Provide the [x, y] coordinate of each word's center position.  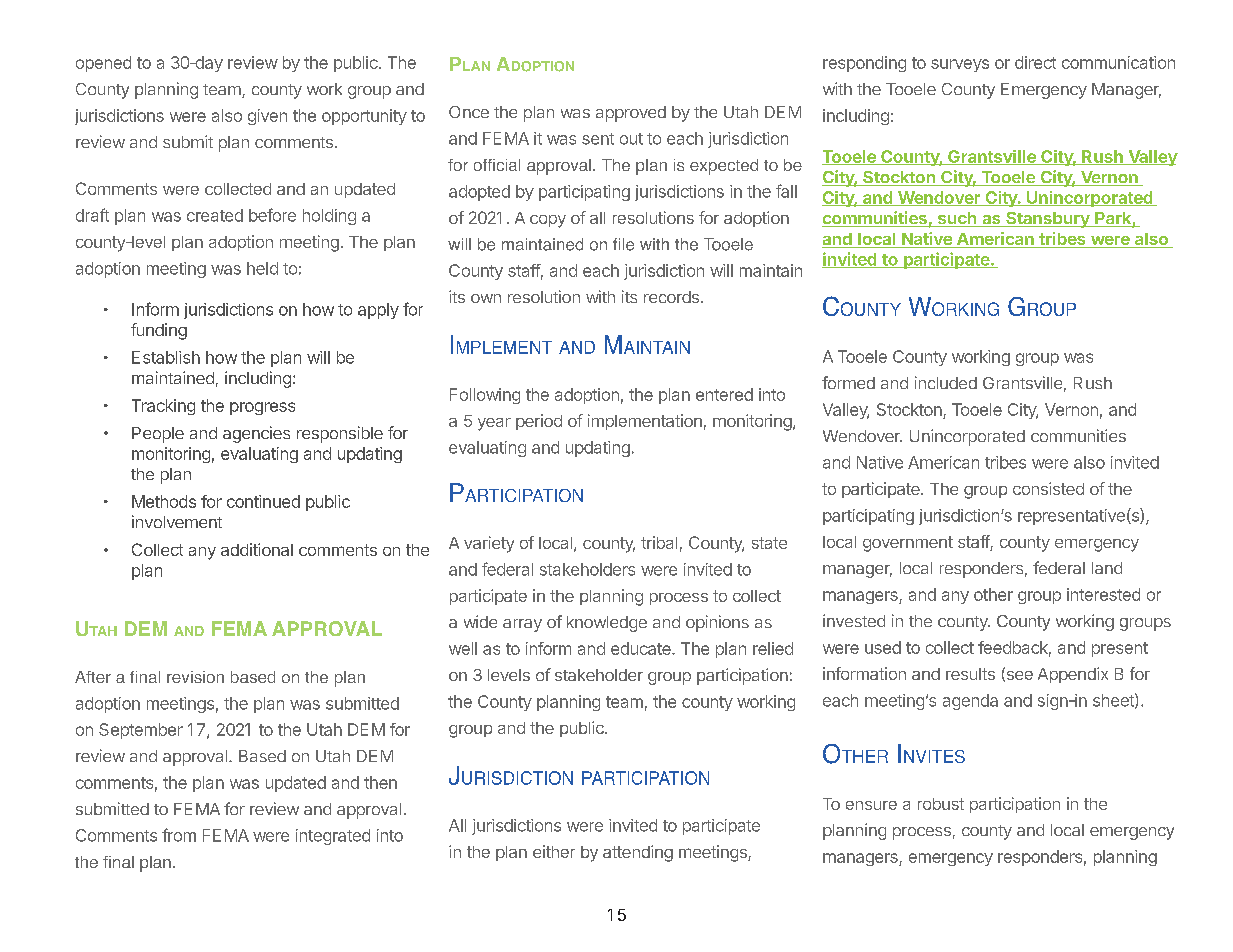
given [267, 117]
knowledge [607, 624]
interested [1103, 594]
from [179, 835]
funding [159, 331]
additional [257, 549]
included [946, 382]
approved [631, 114]
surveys [960, 65]
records [671, 297]
